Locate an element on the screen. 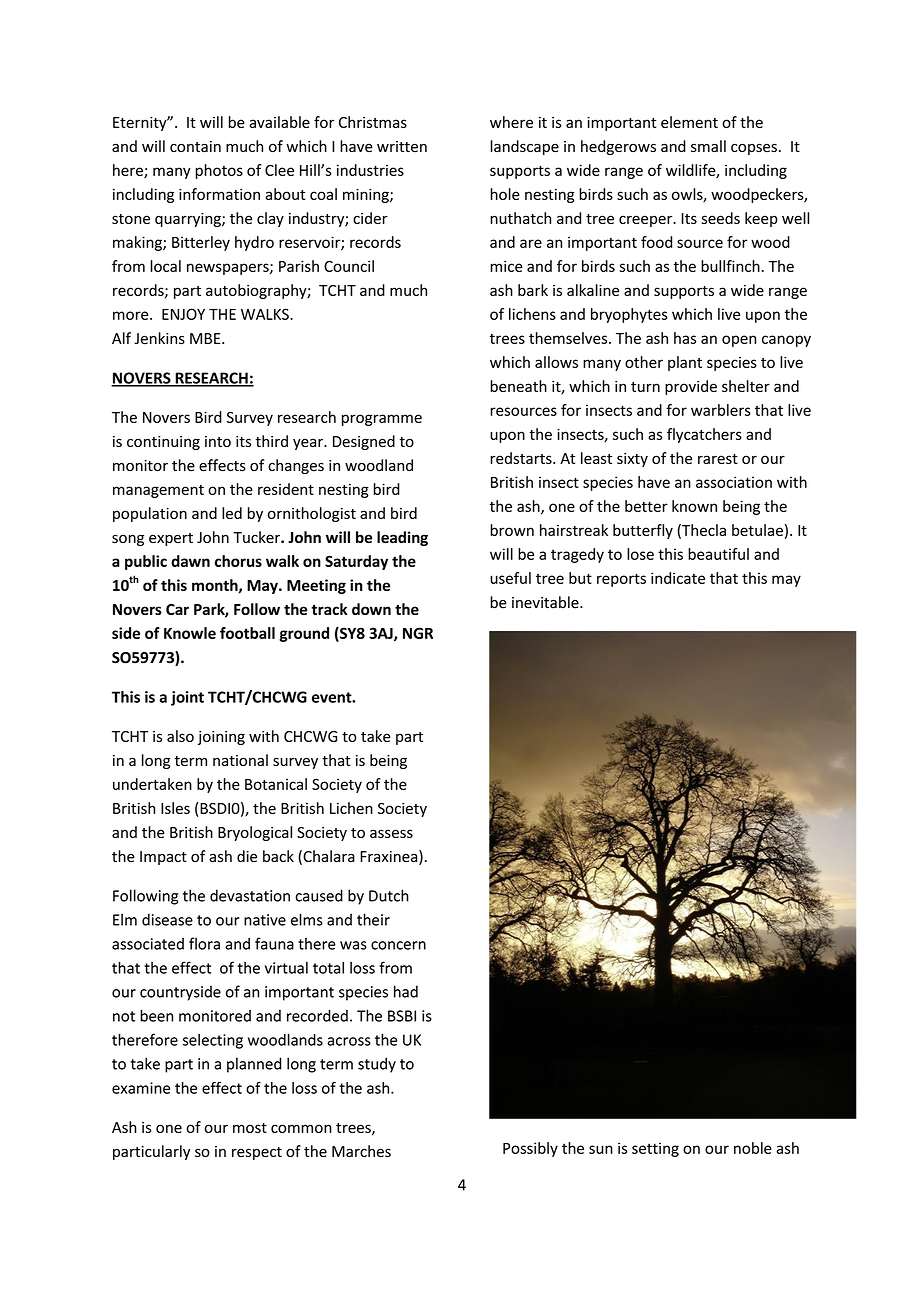 Image resolution: width=924 pixels, height=1308 pixels. most is located at coordinates (250, 1128).
